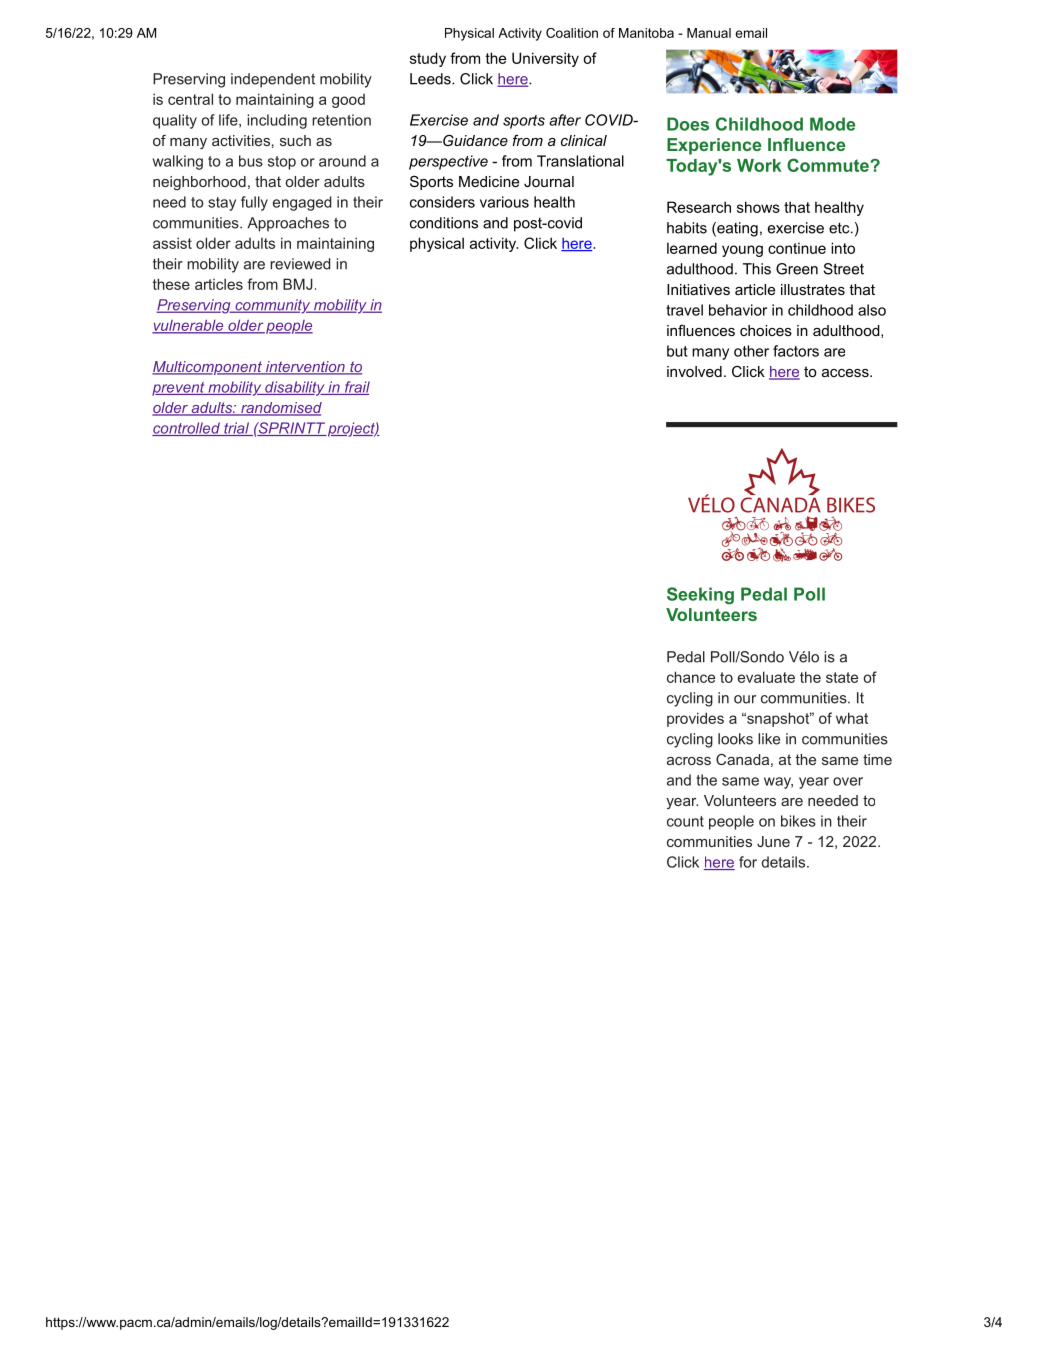  I want to click on trial, so click(236, 429).
